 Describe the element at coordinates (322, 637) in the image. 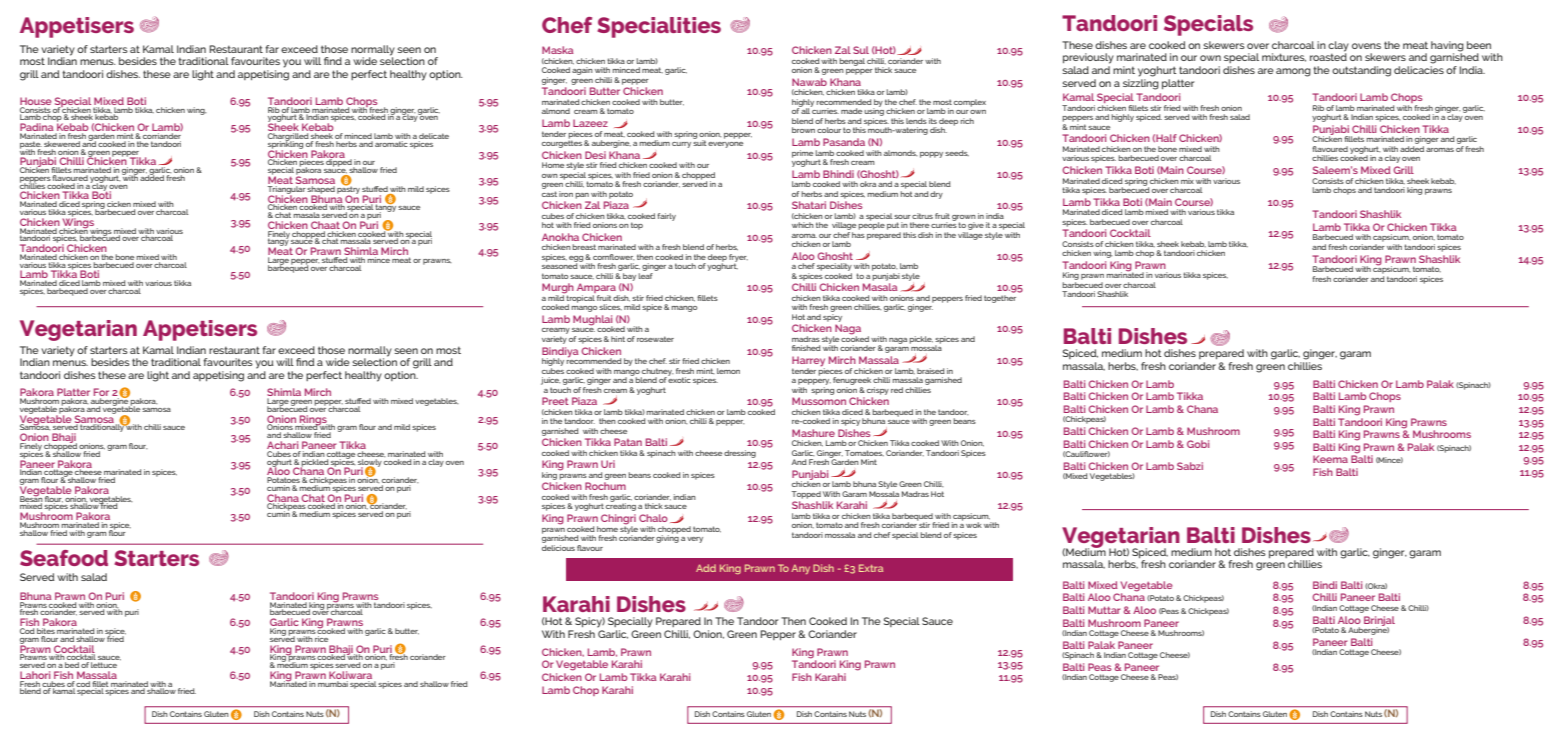

I see `rice` at that location.
